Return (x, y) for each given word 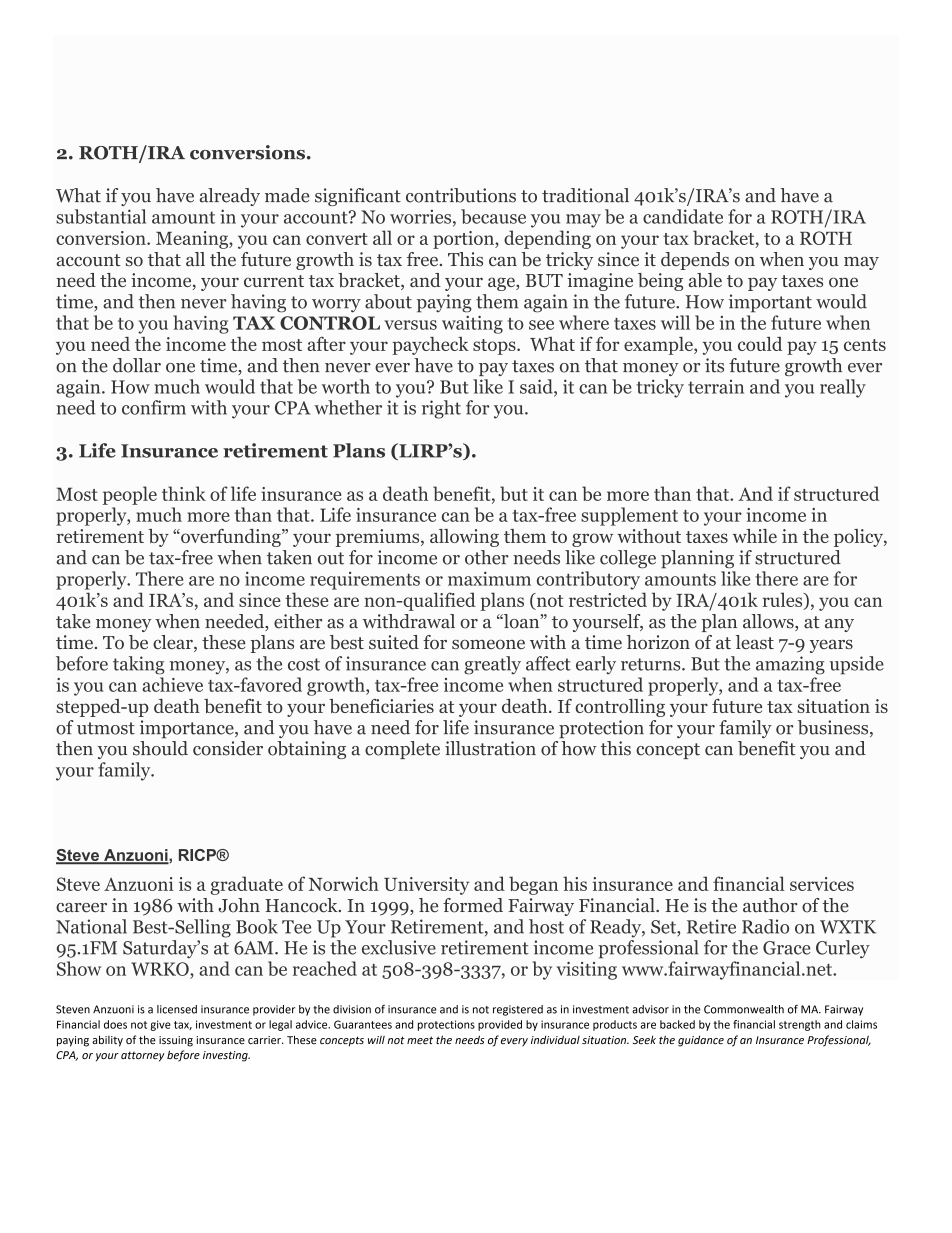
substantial (101, 216)
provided (500, 1025)
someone (488, 645)
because (493, 216)
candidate (683, 216)
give (160, 1025)
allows (769, 622)
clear (174, 643)
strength (800, 1025)
